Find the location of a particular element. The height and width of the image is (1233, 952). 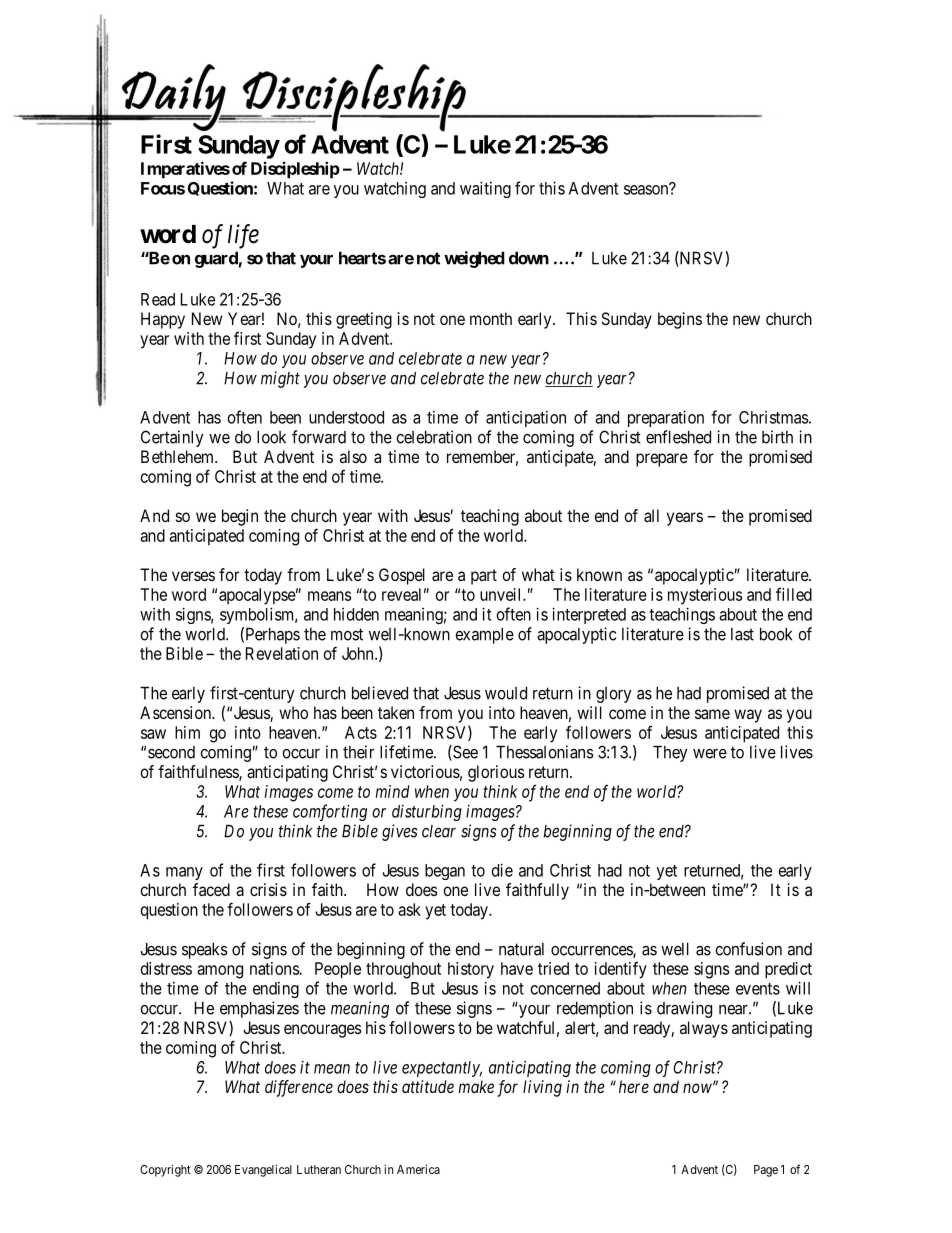

Discipleship is located at coordinates (295, 170).
